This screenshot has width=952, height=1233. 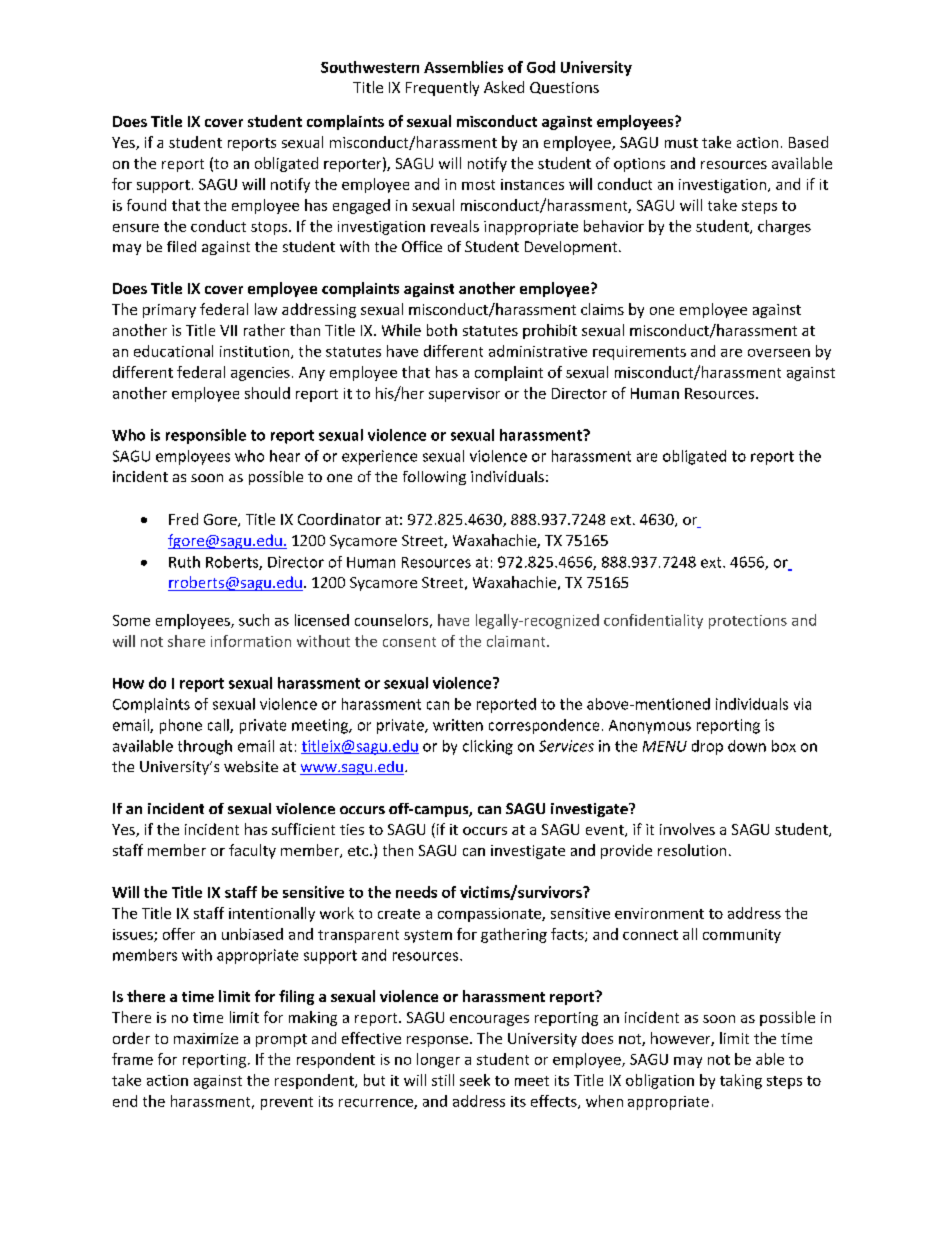 I want to click on must, so click(x=681, y=143).
